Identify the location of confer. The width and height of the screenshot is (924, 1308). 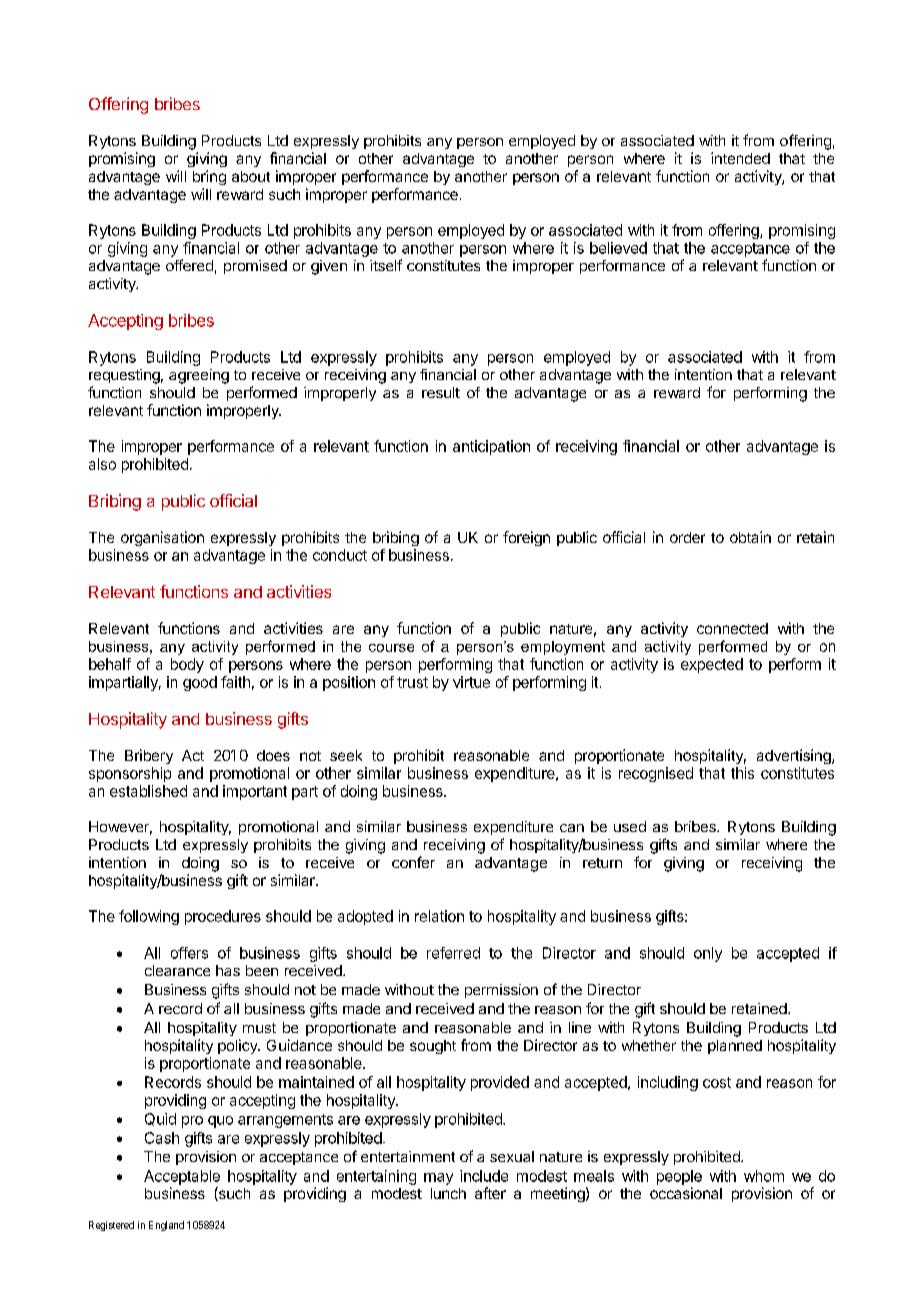
(413, 862).
